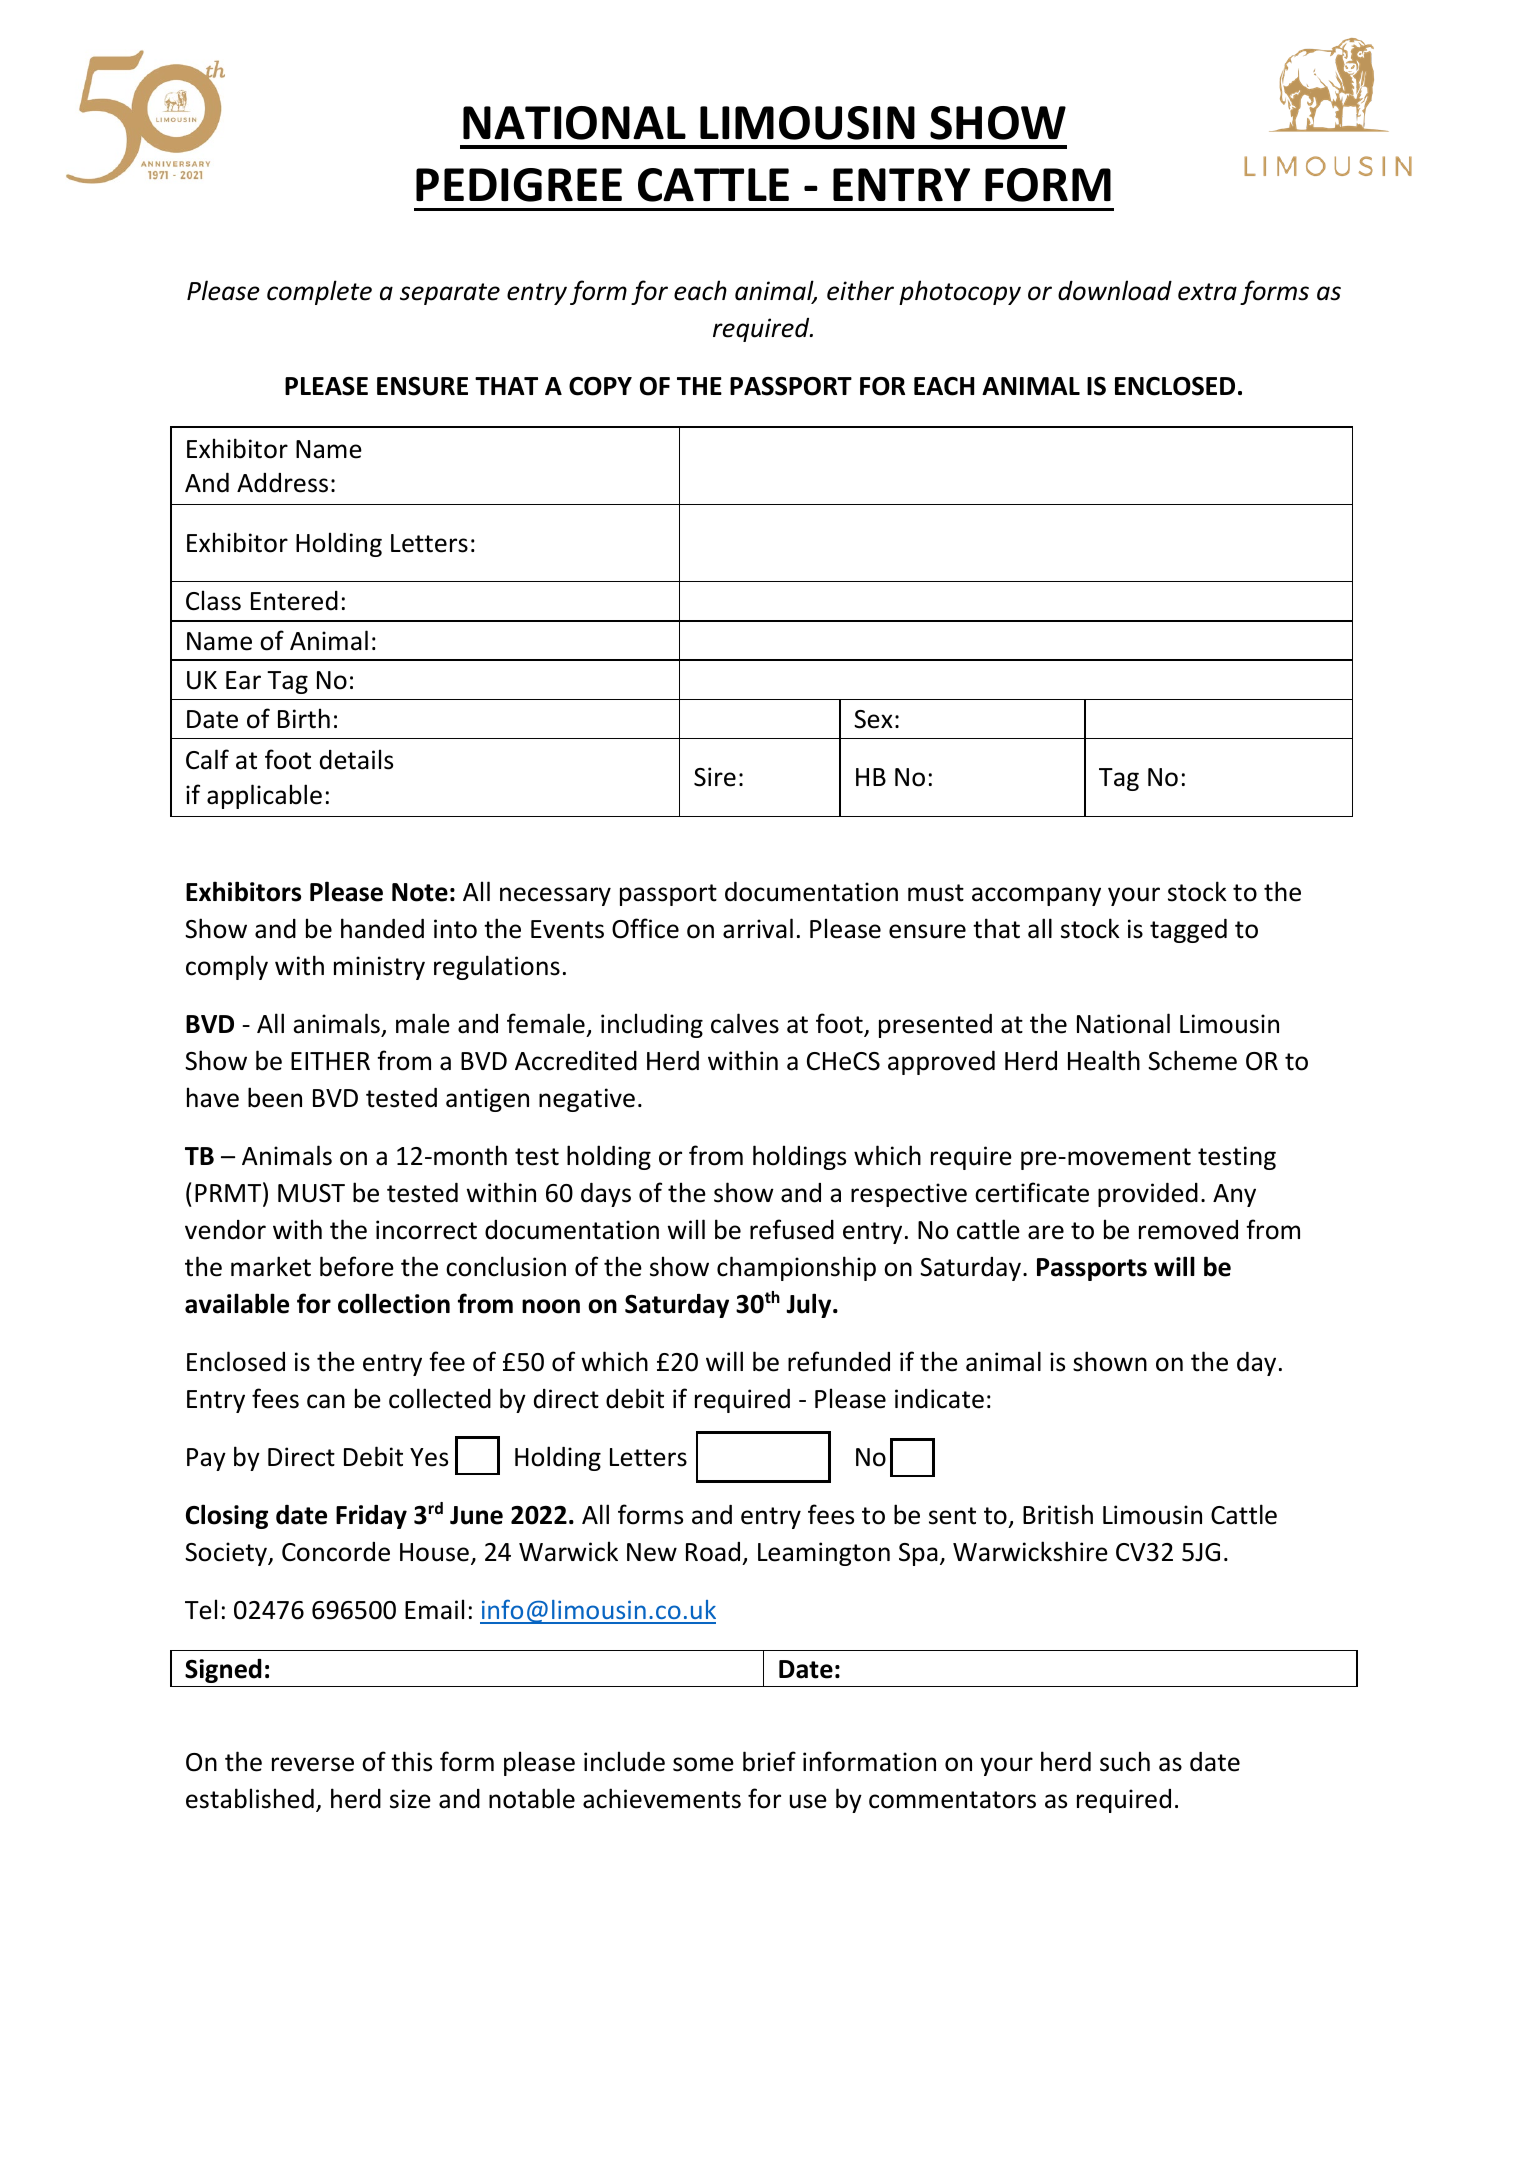 Image resolution: width=1528 pixels, height=2160 pixels. Describe the element at coordinates (1115, 290) in the image. I see `download` at that location.
